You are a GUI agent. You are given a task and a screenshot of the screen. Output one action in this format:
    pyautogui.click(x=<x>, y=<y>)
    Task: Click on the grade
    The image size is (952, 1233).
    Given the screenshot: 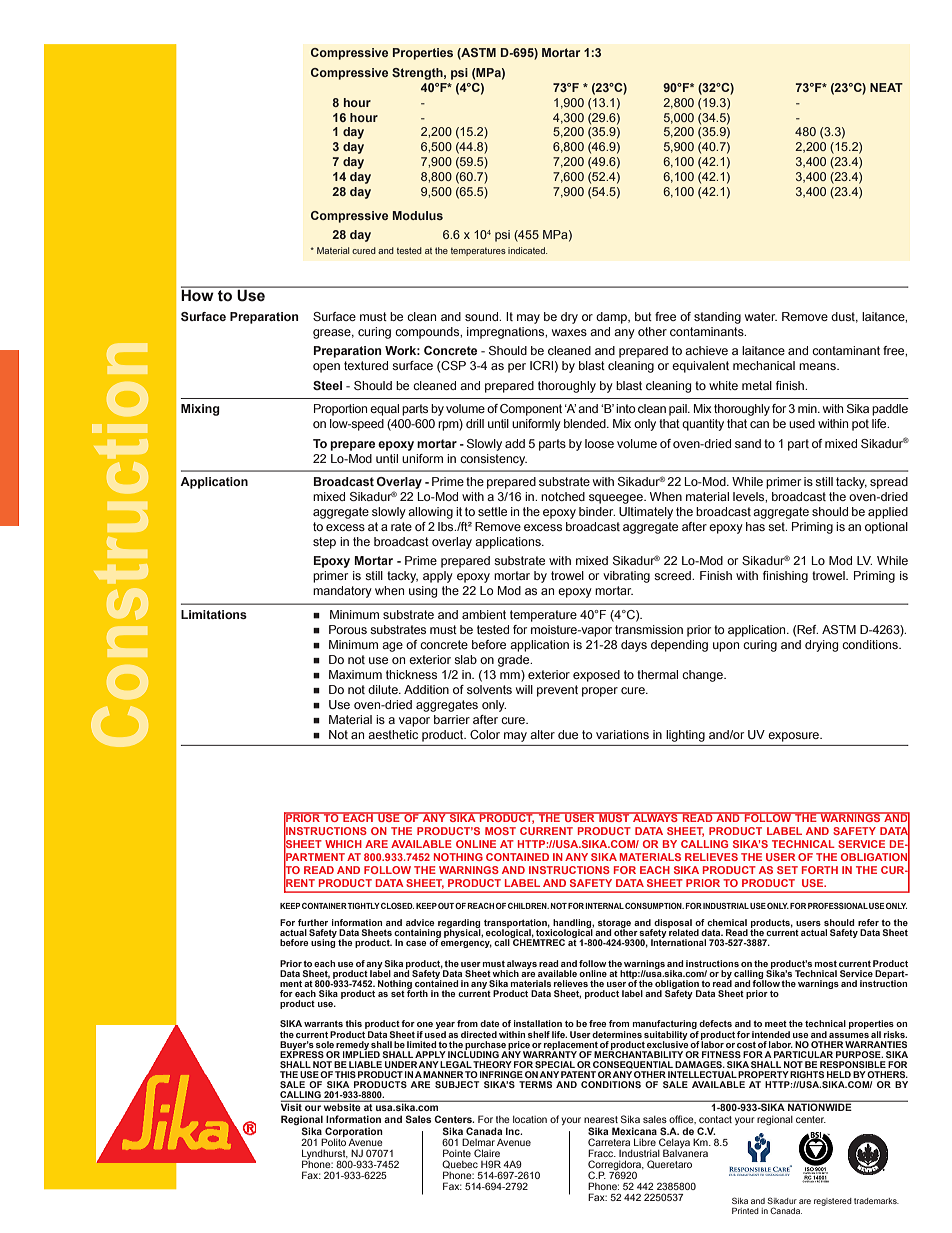 What is the action you would take?
    pyautogui.click(x=515, y=661)
